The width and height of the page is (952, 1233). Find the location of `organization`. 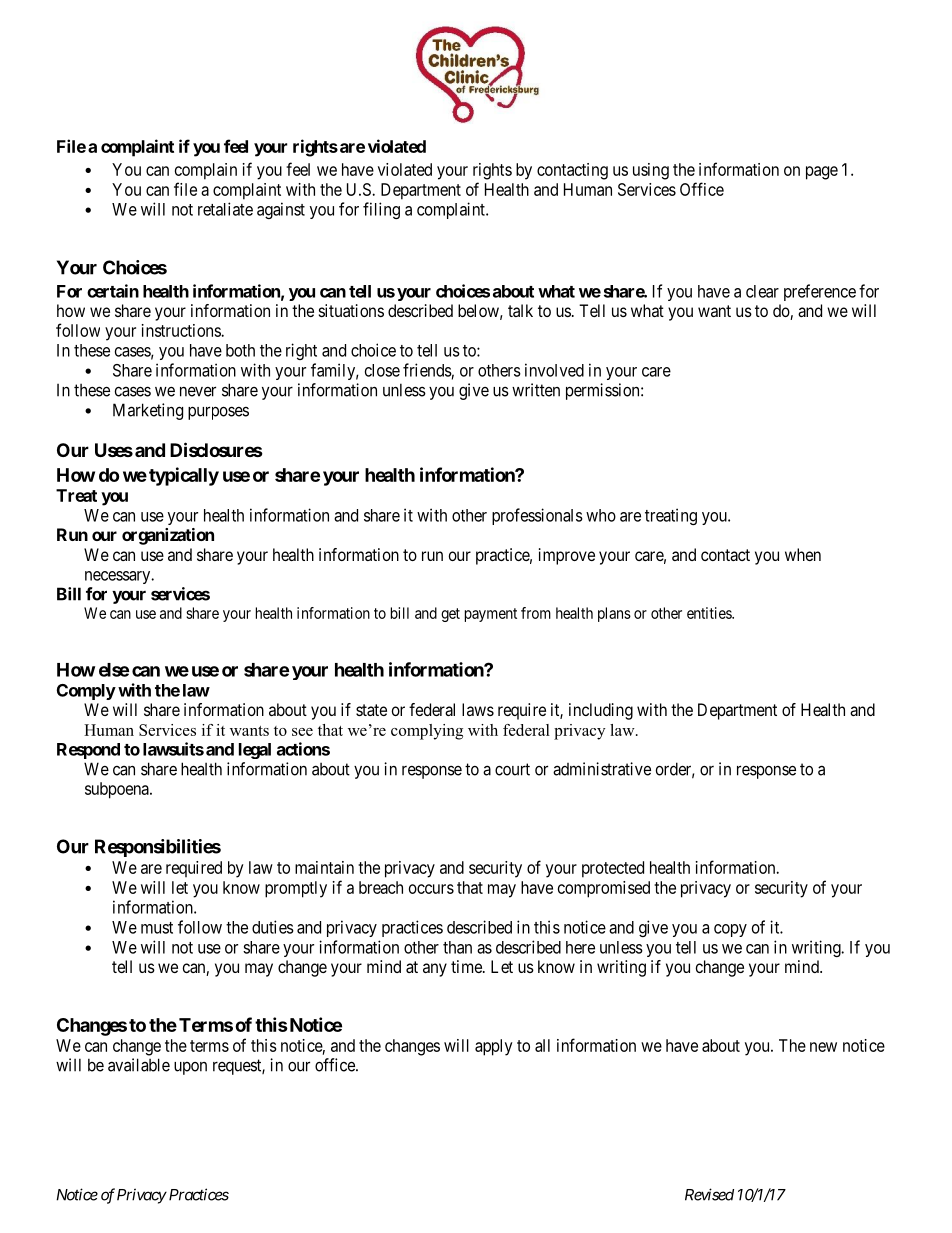

organization is located at coordinates (168, 536).
